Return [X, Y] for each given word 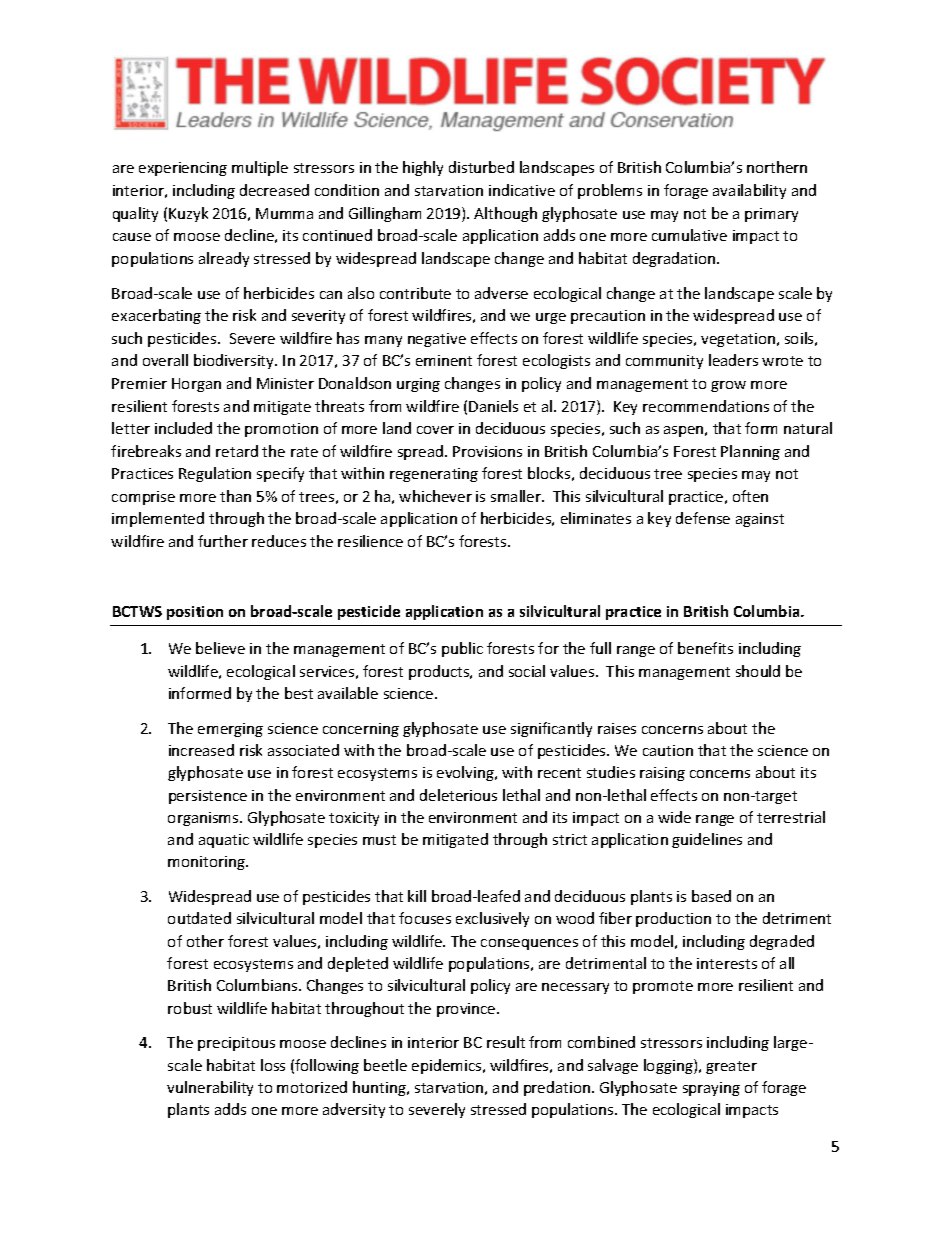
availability [749, 191]
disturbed [481, 167]
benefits [705, 648]
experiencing [183, 169]
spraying [711, 1089]
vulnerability [210, 1088]
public [462, 649]
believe [220, 648]
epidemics [448, 1066]
